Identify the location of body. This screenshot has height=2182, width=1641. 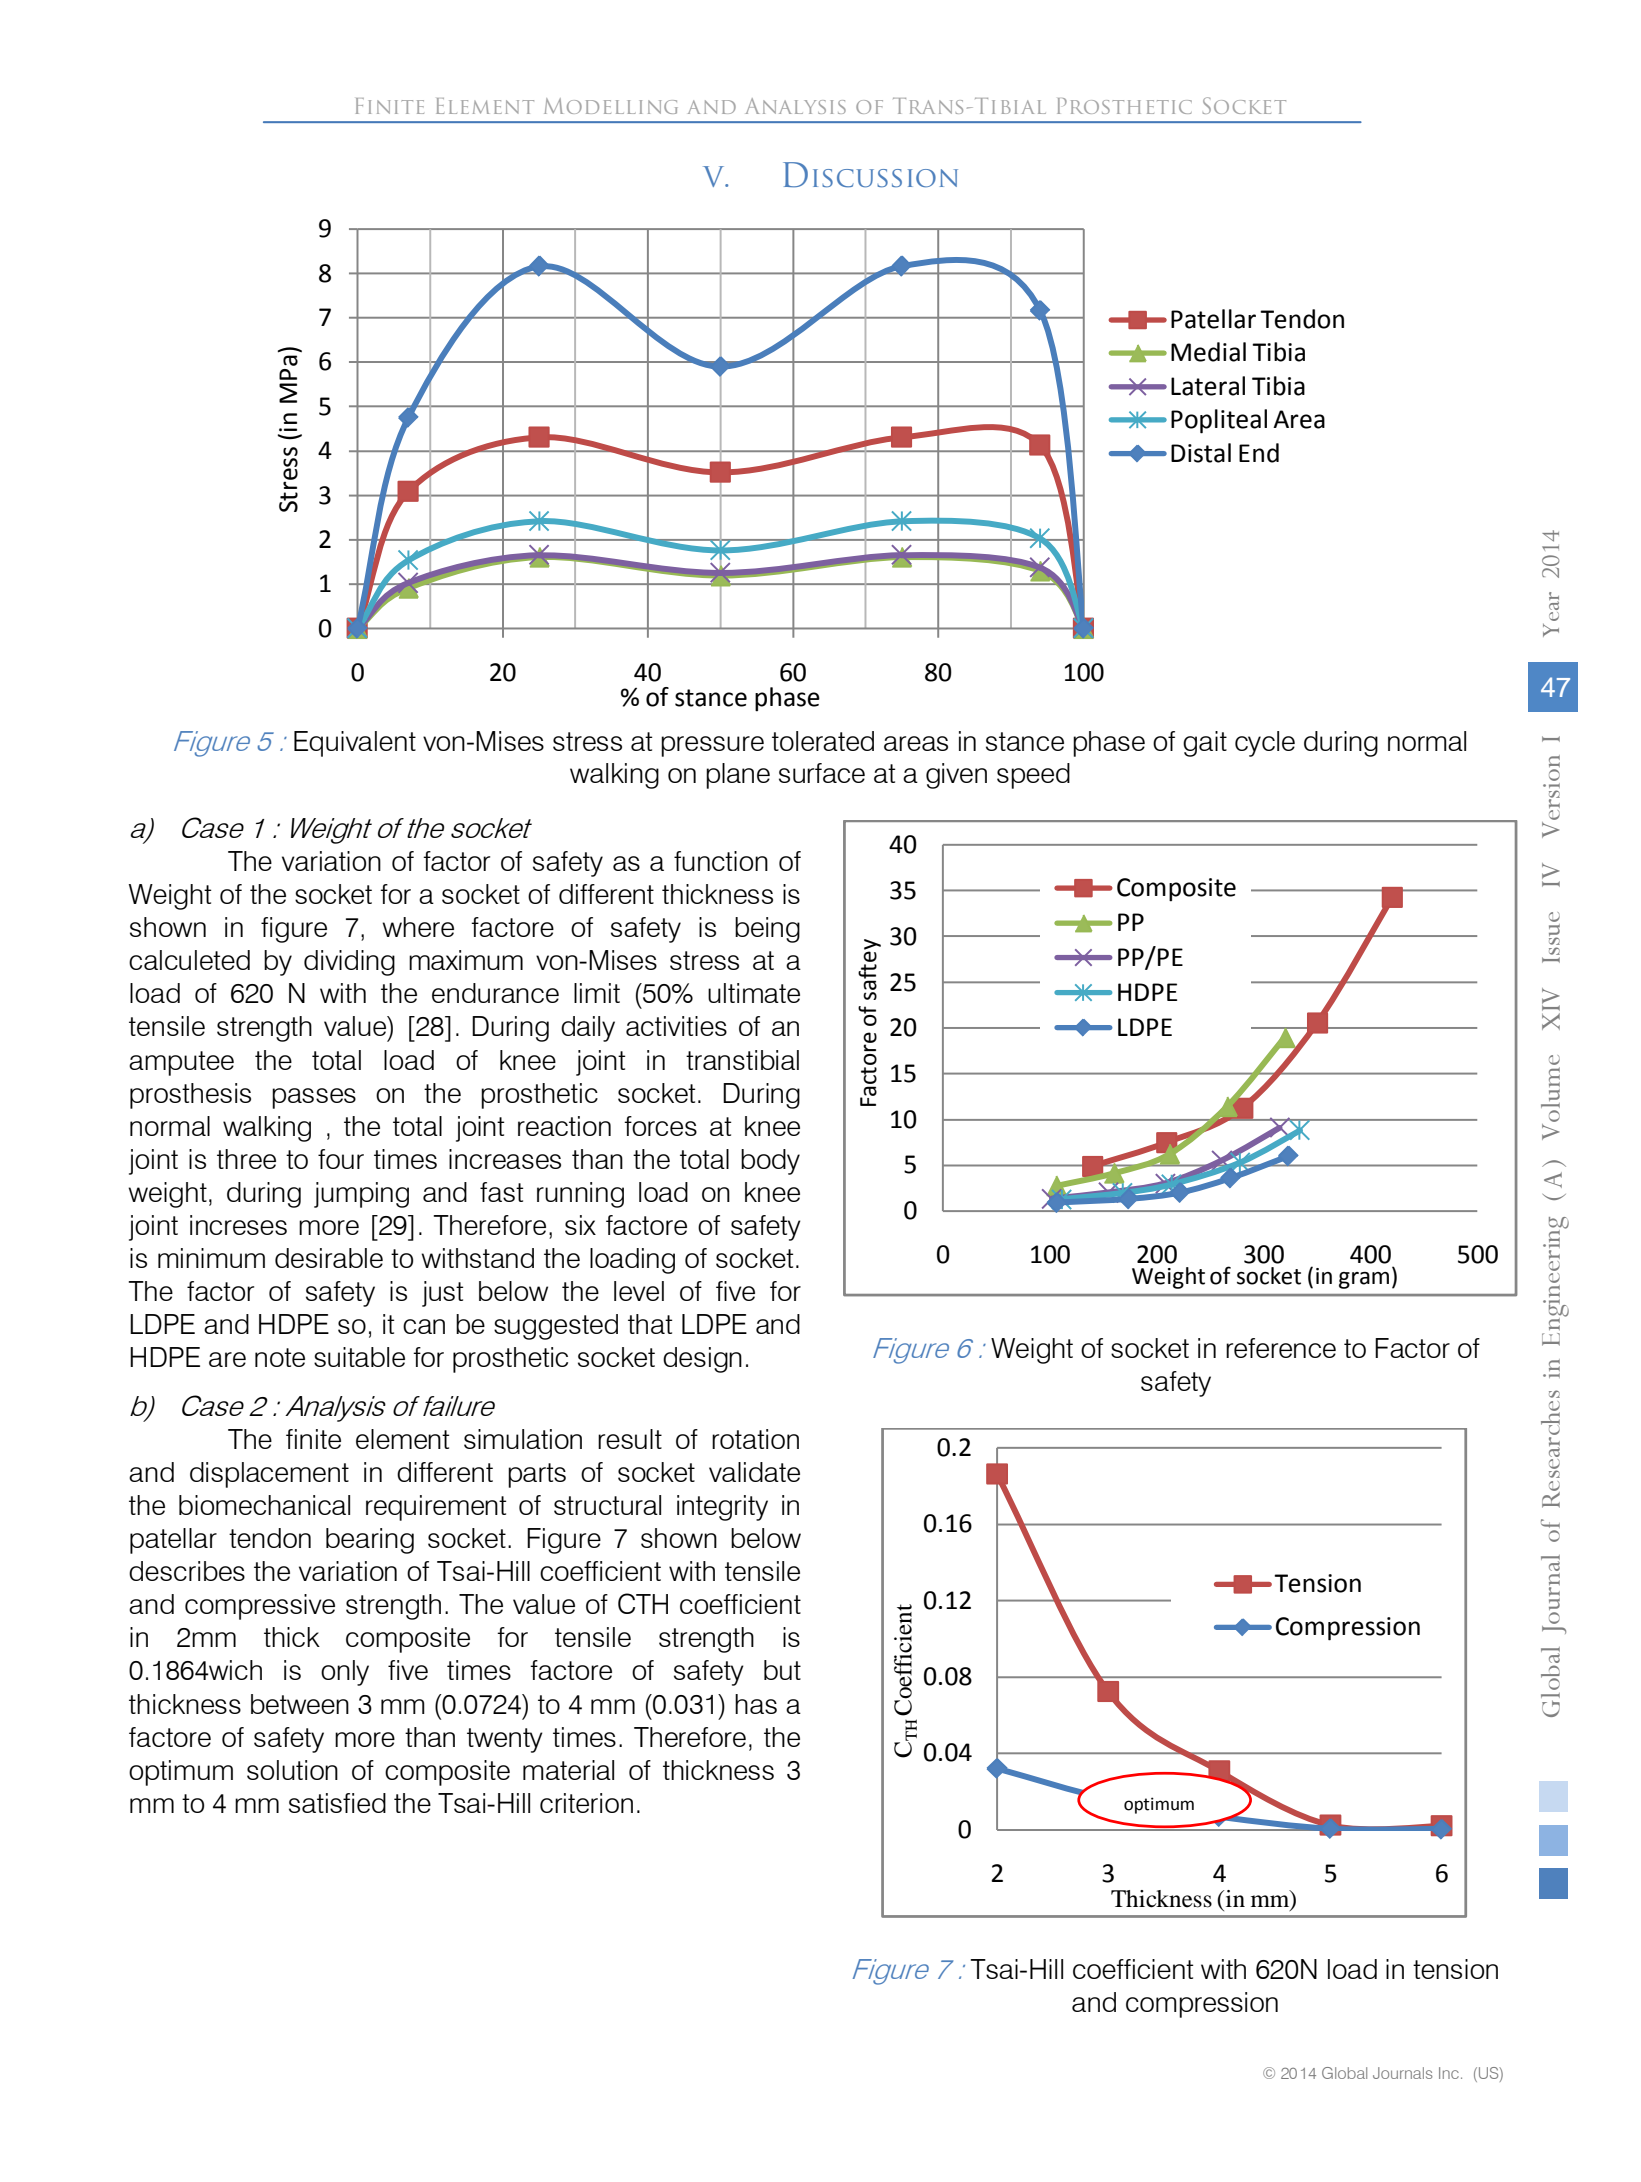
(770, 1162).
